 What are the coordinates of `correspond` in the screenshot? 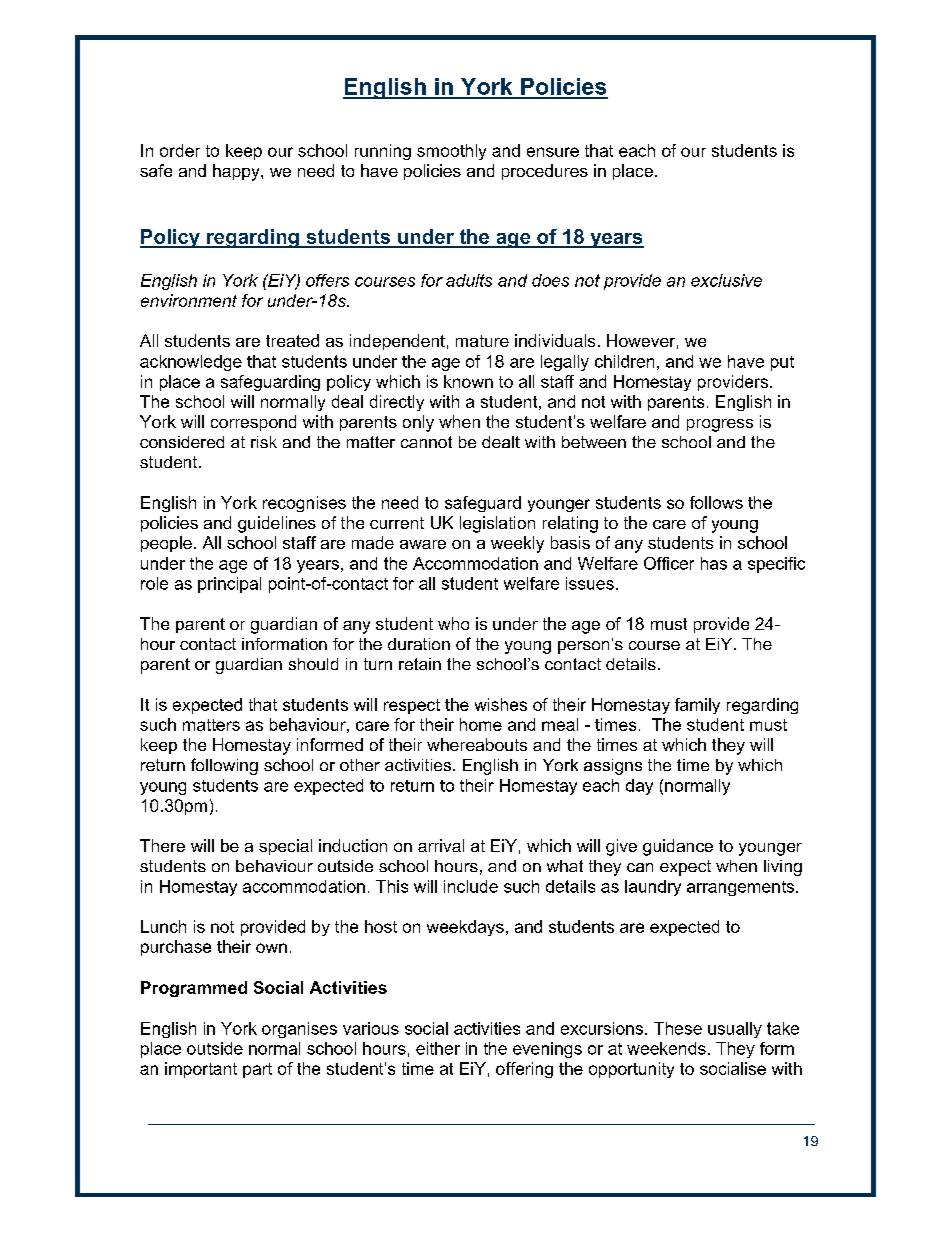 It's located at (253, 423).
